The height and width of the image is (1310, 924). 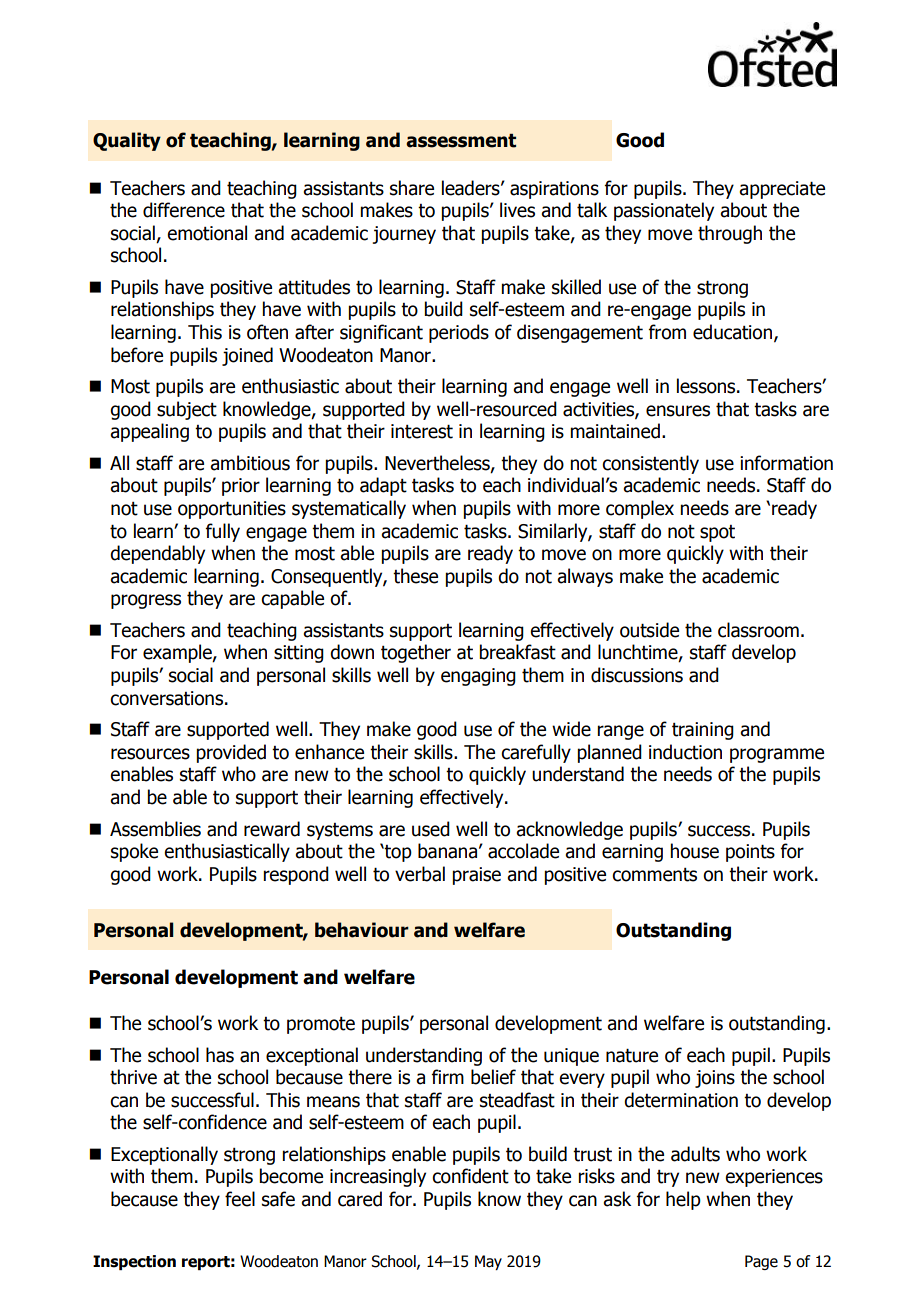 What do you see at coordinates (683, 1200) in the image?
I see `help` at bounding box center [683, 1200].
